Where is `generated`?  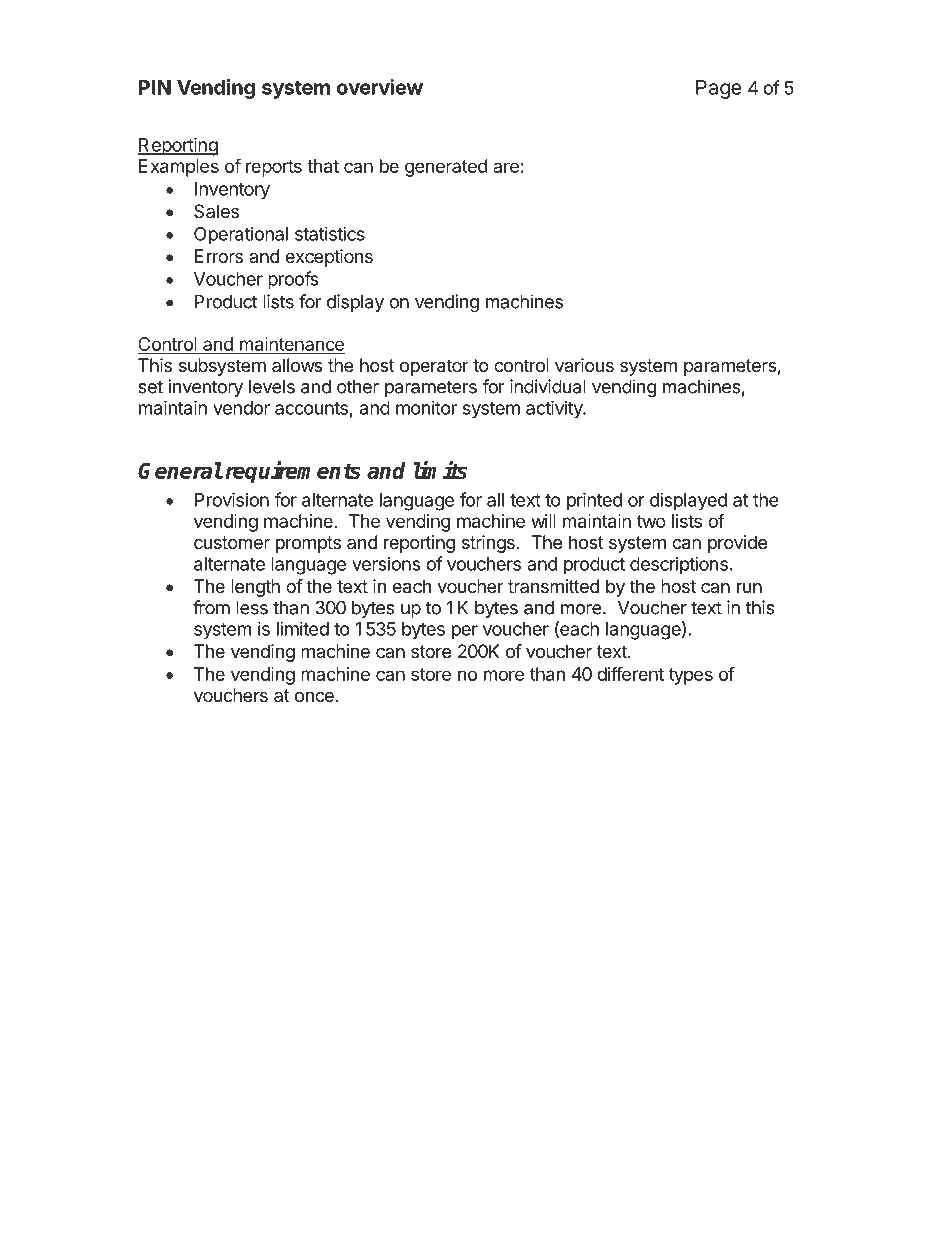
generated is located at coordinates (446, 168).
